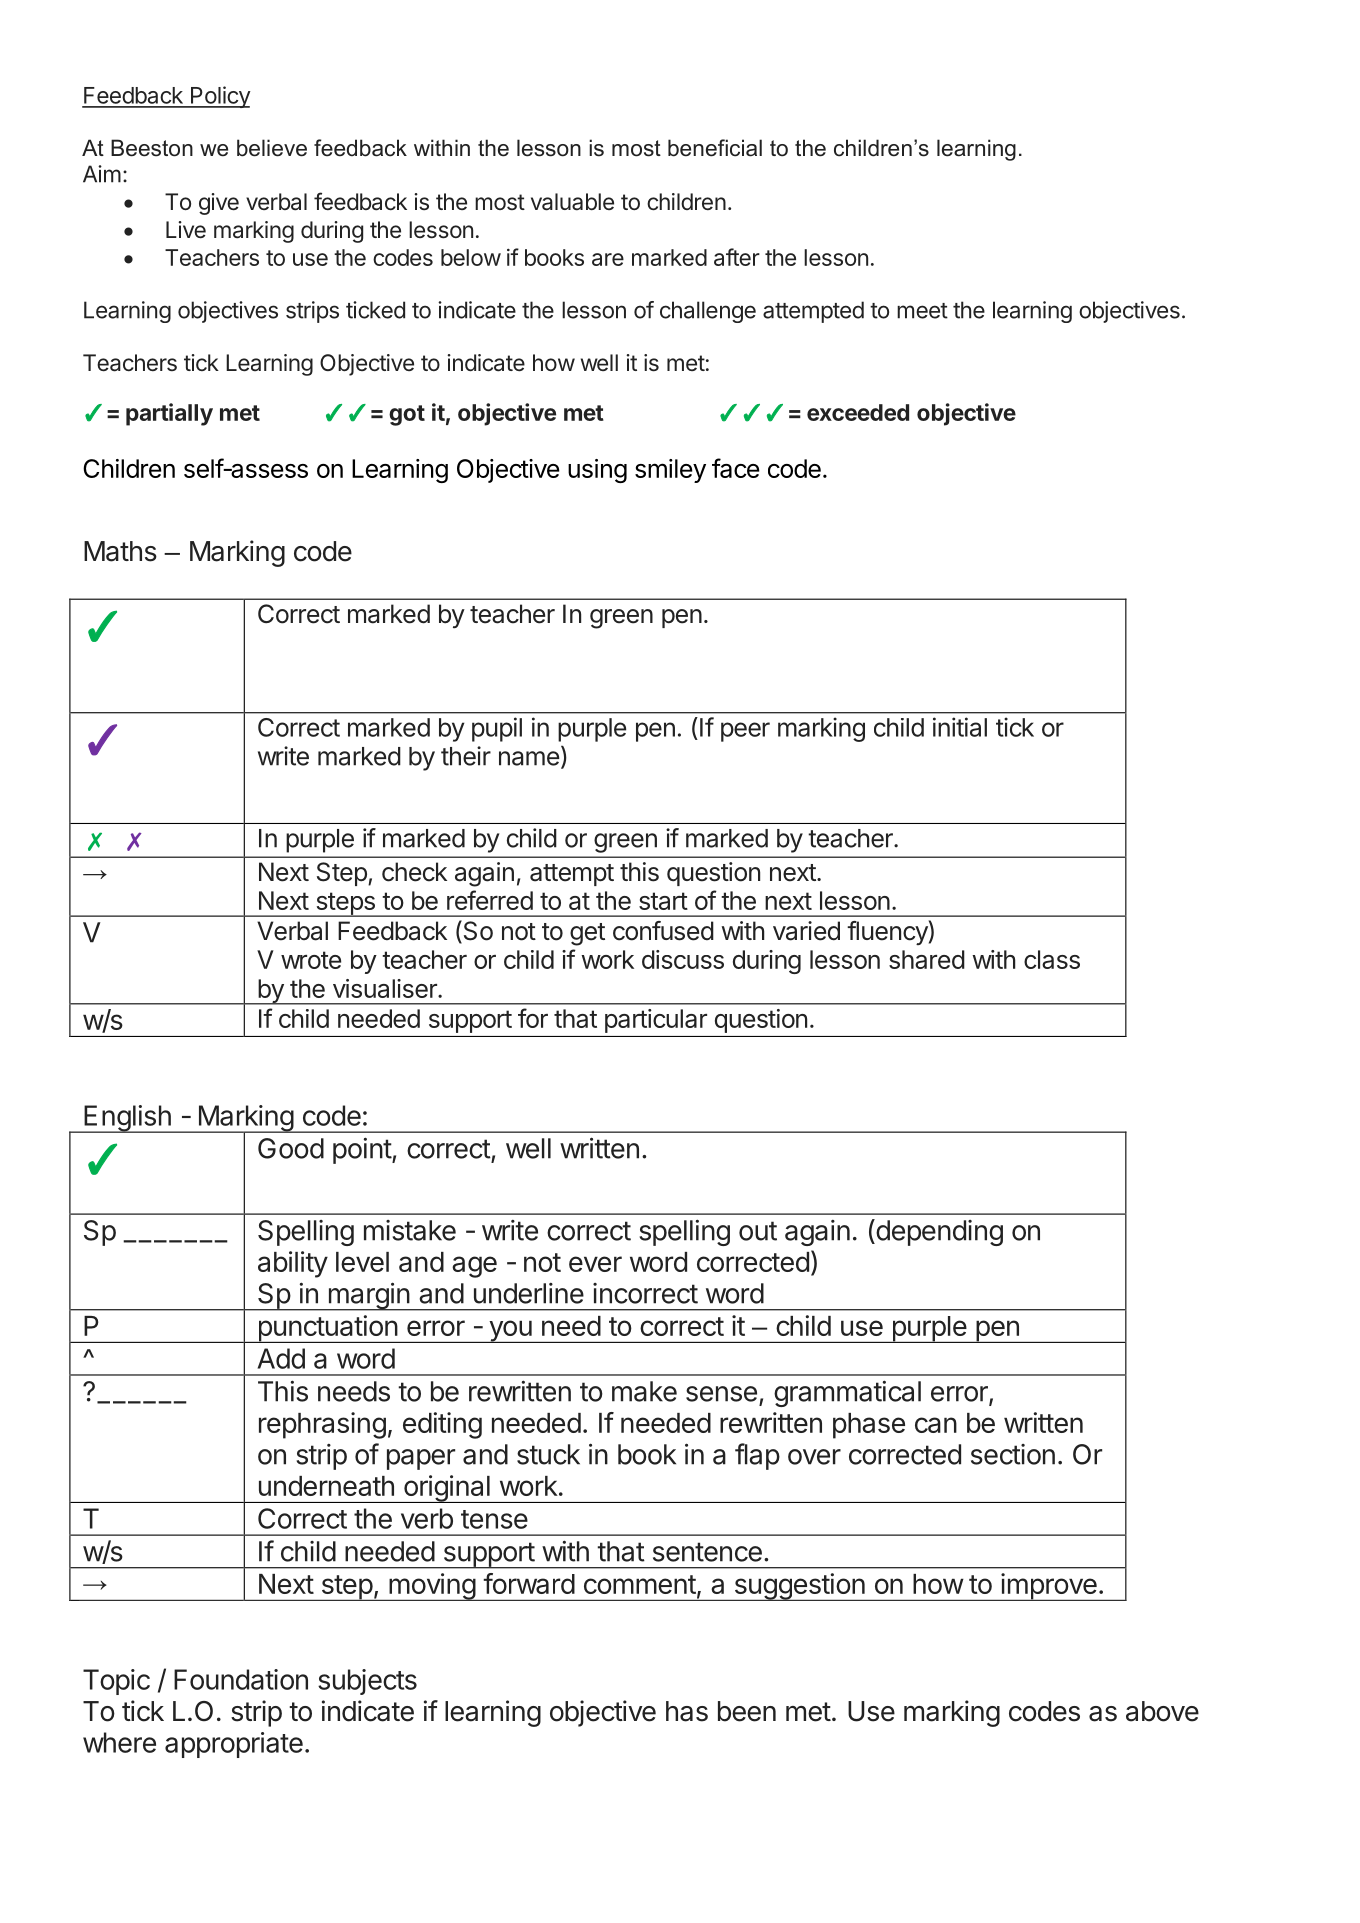  I want to click on partially, so click(169, 414).
